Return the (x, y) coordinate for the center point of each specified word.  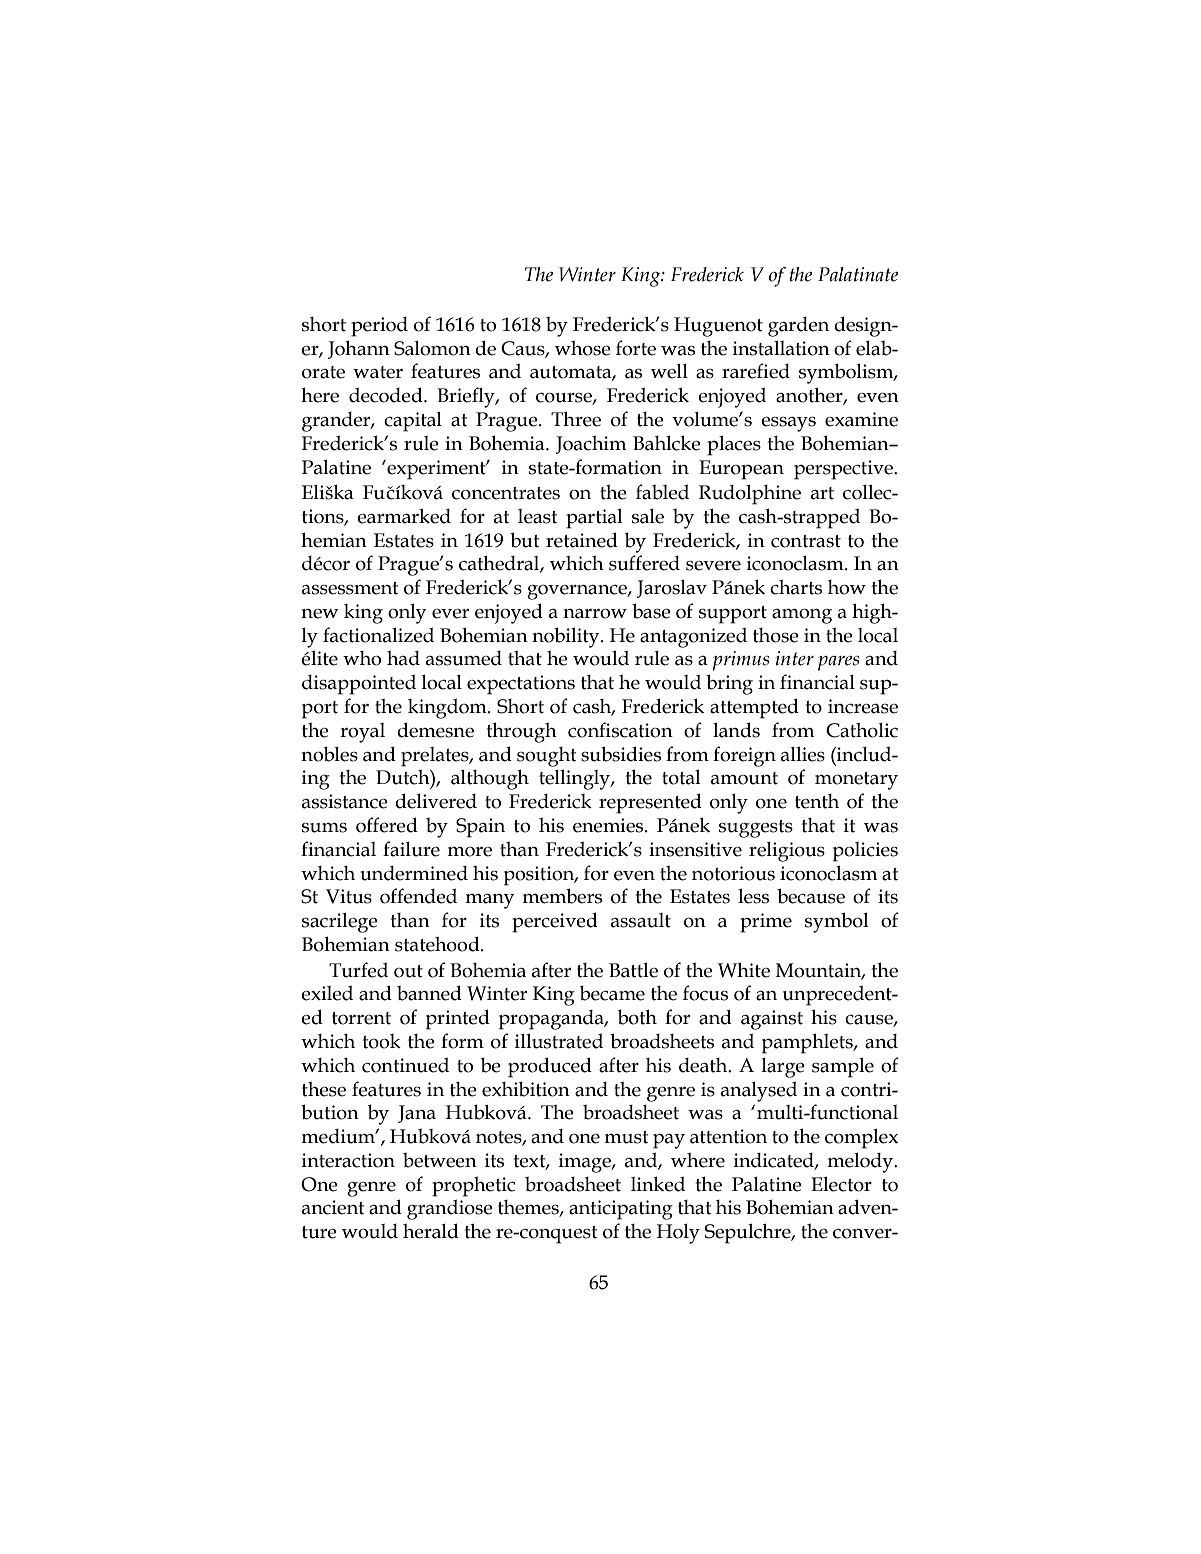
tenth (817, 801)
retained (582, 540)
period (379, 327)
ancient (333, 1207)
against (772, 1020)
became (612, 993)
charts (796, 587)
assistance (345, 801)
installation (781, 348)
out (408, 971)
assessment (350, 588)
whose (583, 348)
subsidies (621, 754)
